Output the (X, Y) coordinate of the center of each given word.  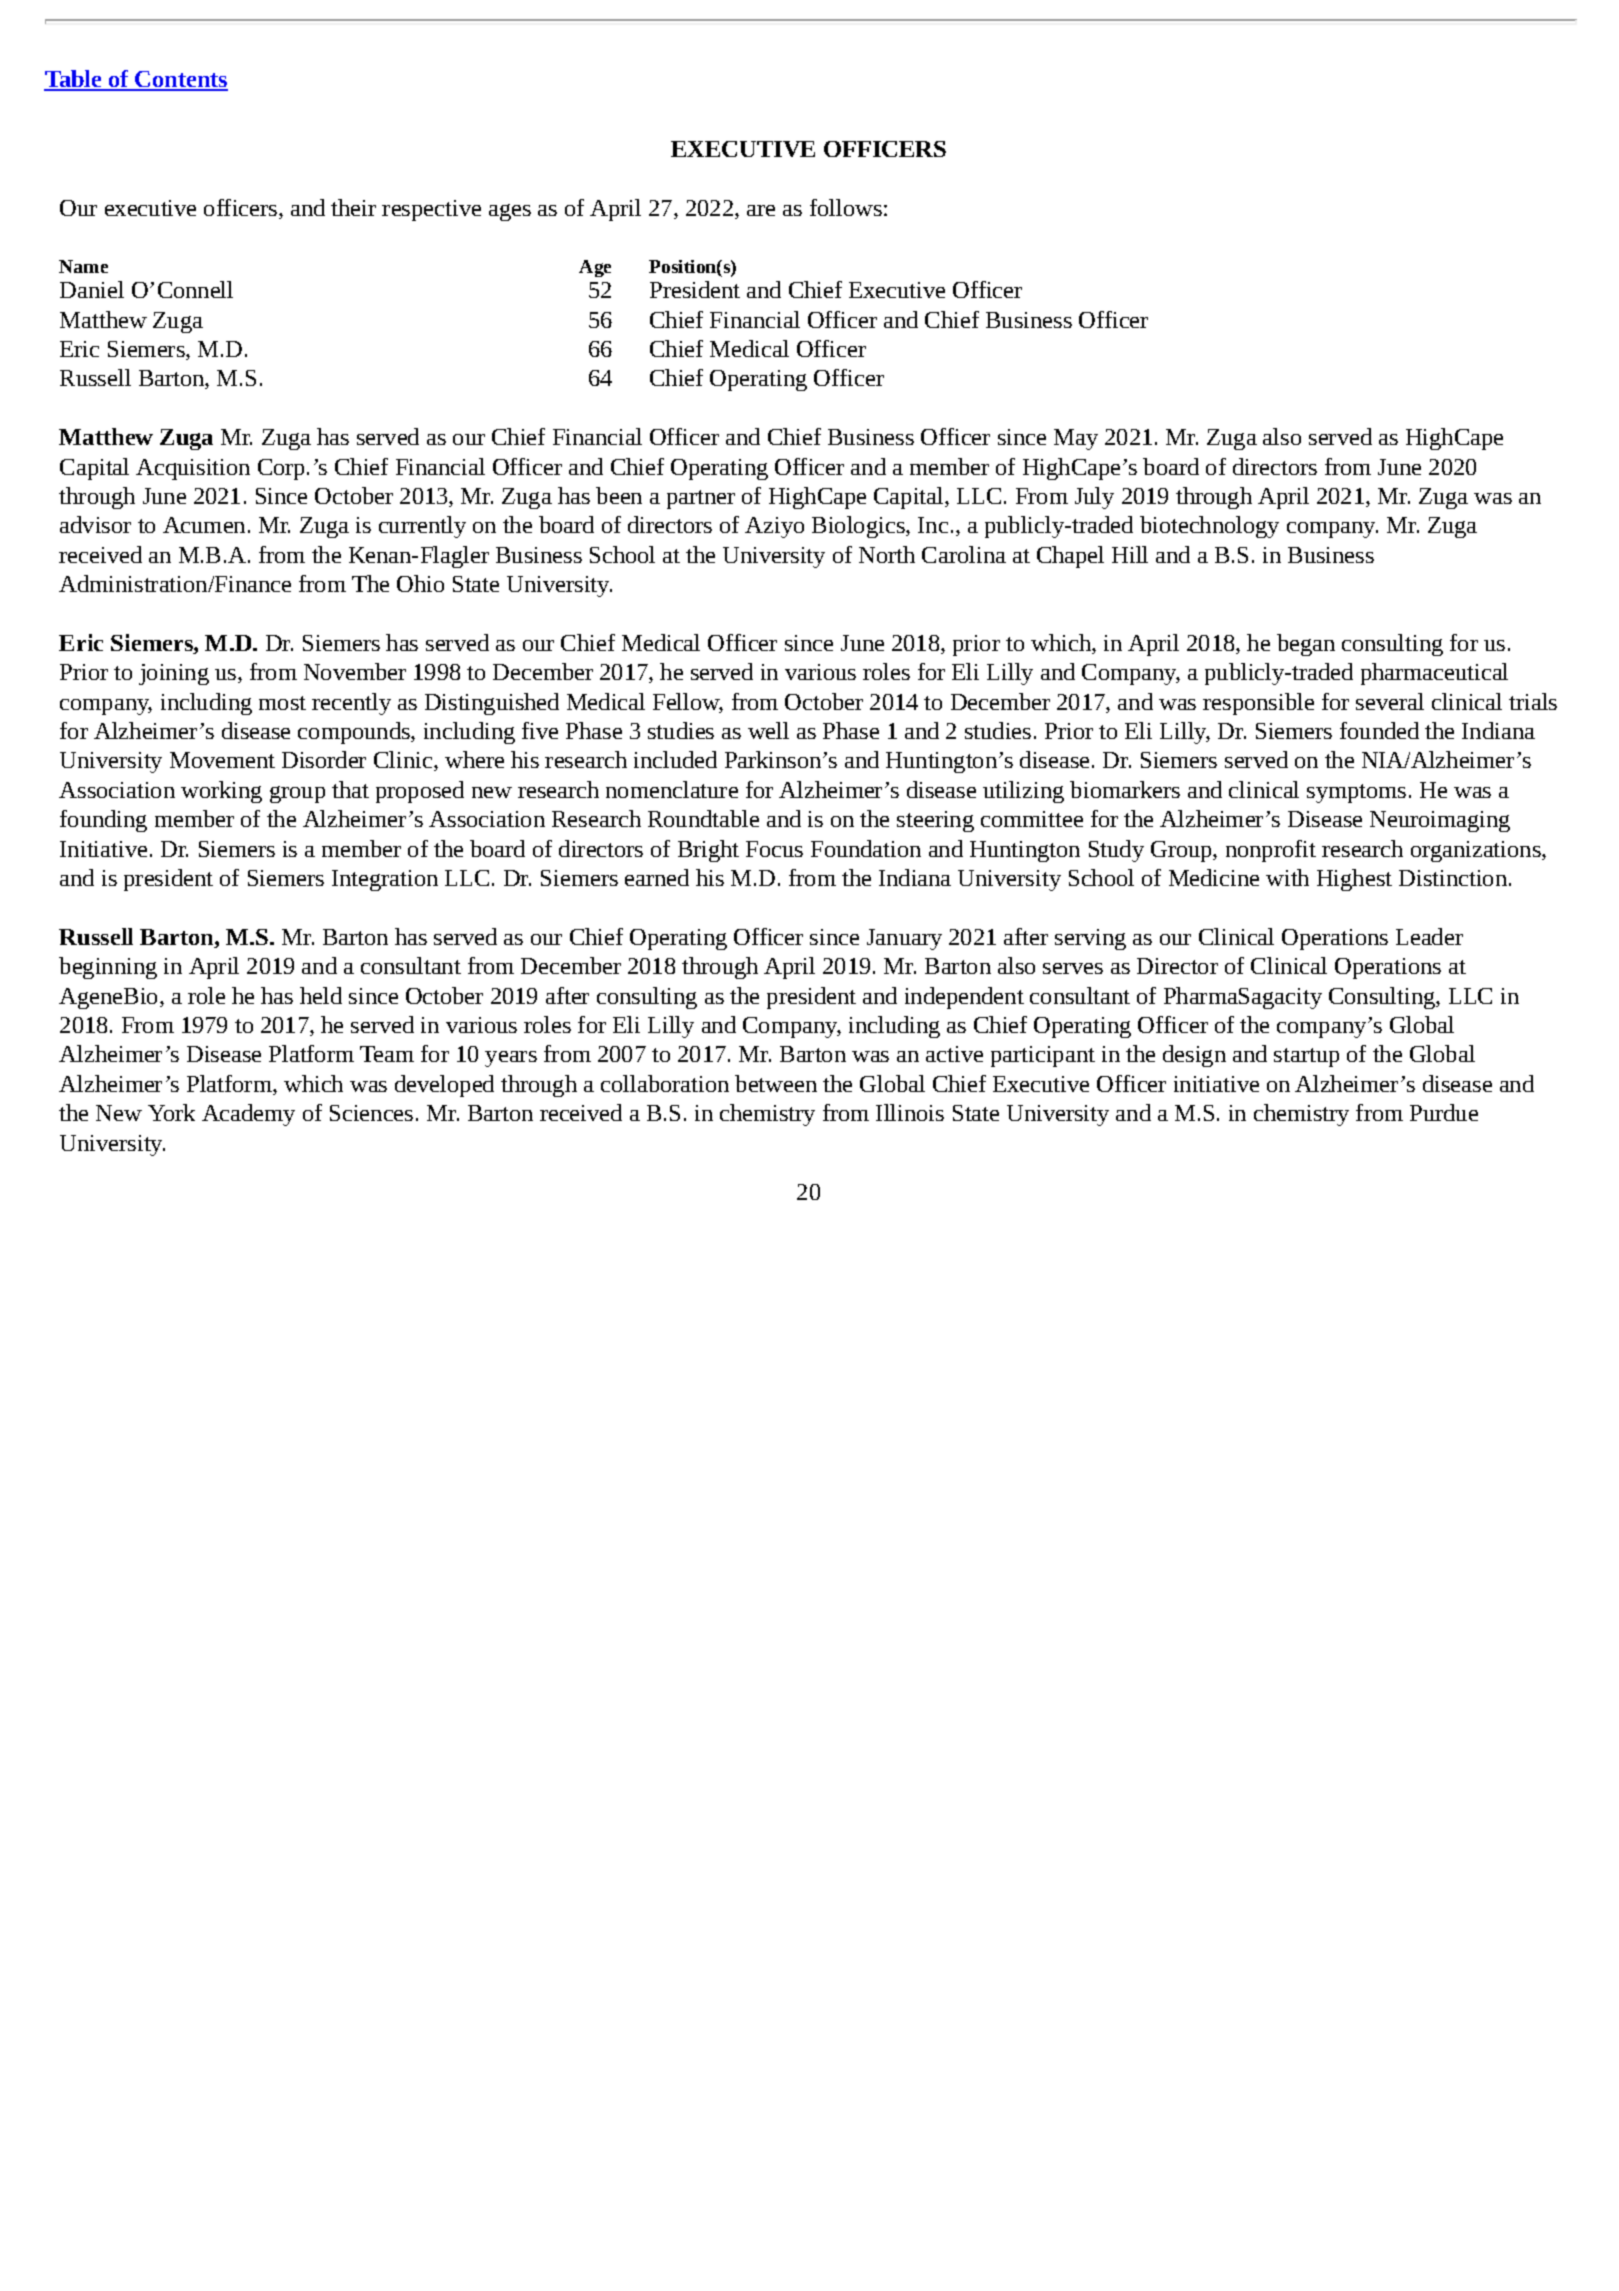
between (776, 1083)
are (761, 210)
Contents (180, 80)
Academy (248, 1115)
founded (1379, 730)
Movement (222, 760)
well (768, 730)
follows (846, 207)
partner (701, 499)
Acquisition (193, 469)
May (1076, 439)
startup (1306, 1057)
